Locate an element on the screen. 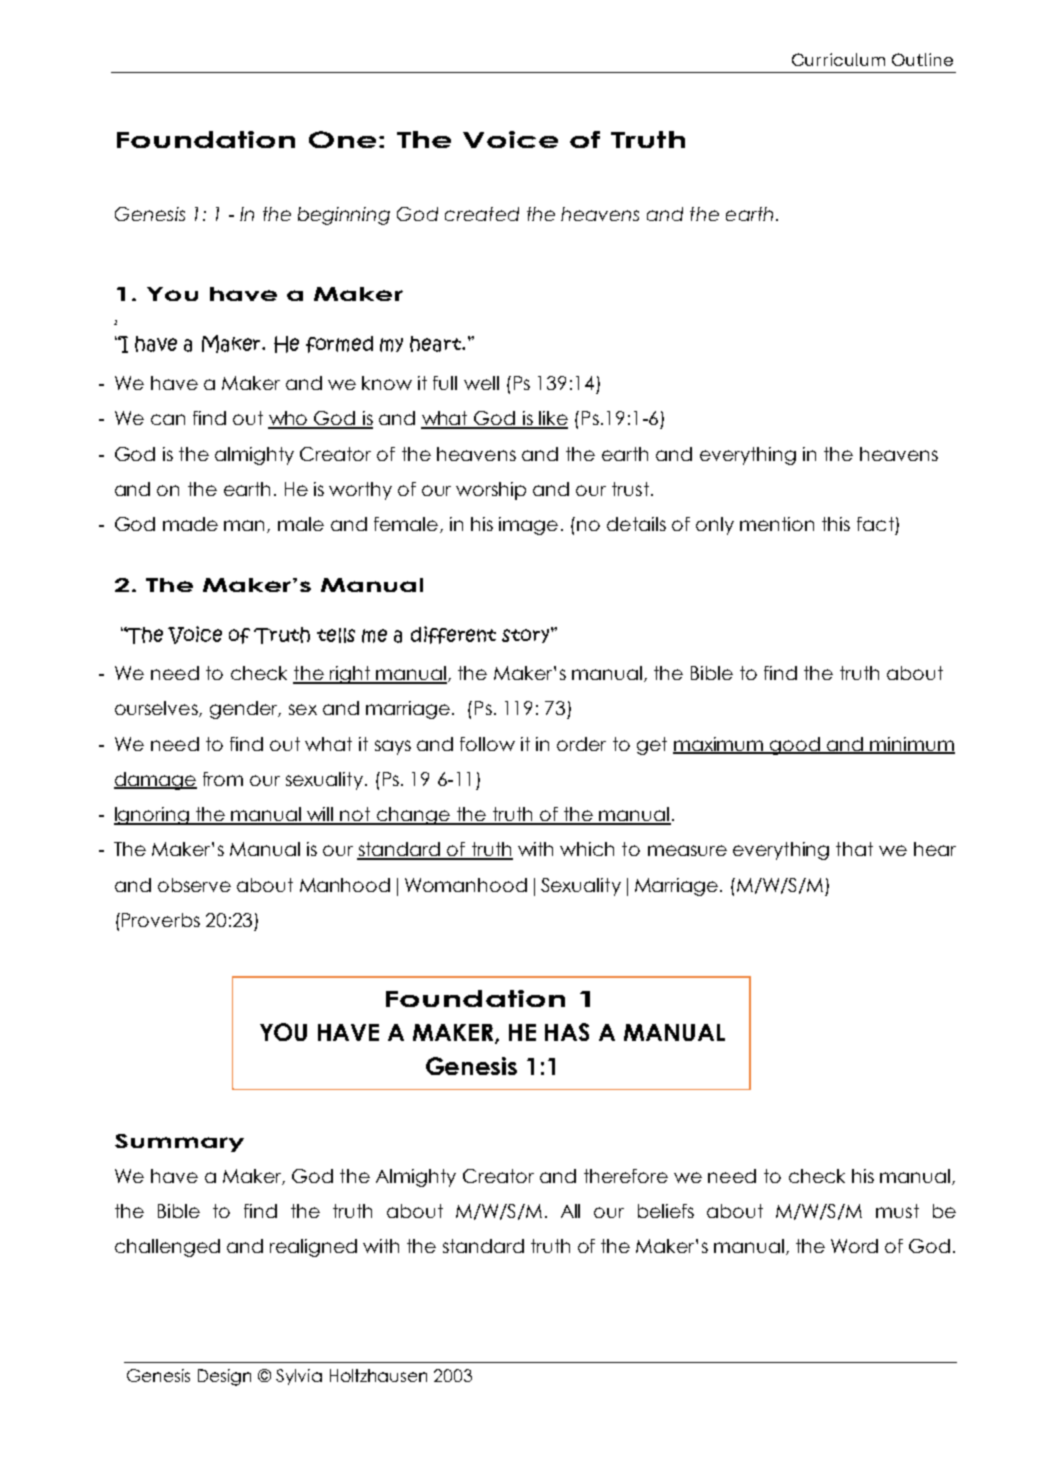 This screenshot has width=1037, height=1466. order is located at coordinates (581, 744).
